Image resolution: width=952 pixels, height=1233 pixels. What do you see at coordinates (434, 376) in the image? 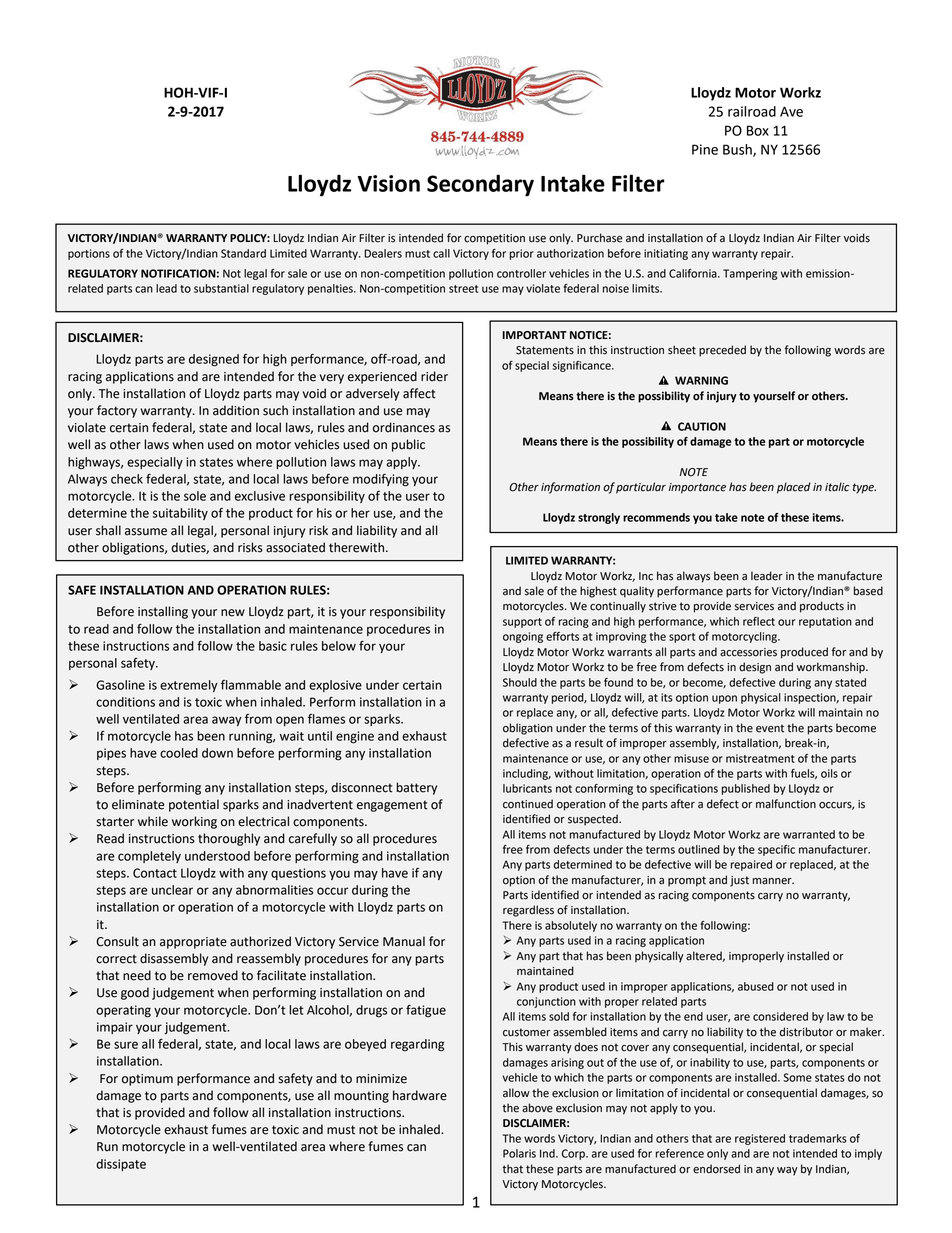
I see `rider` at bounding box center [434, 376].
